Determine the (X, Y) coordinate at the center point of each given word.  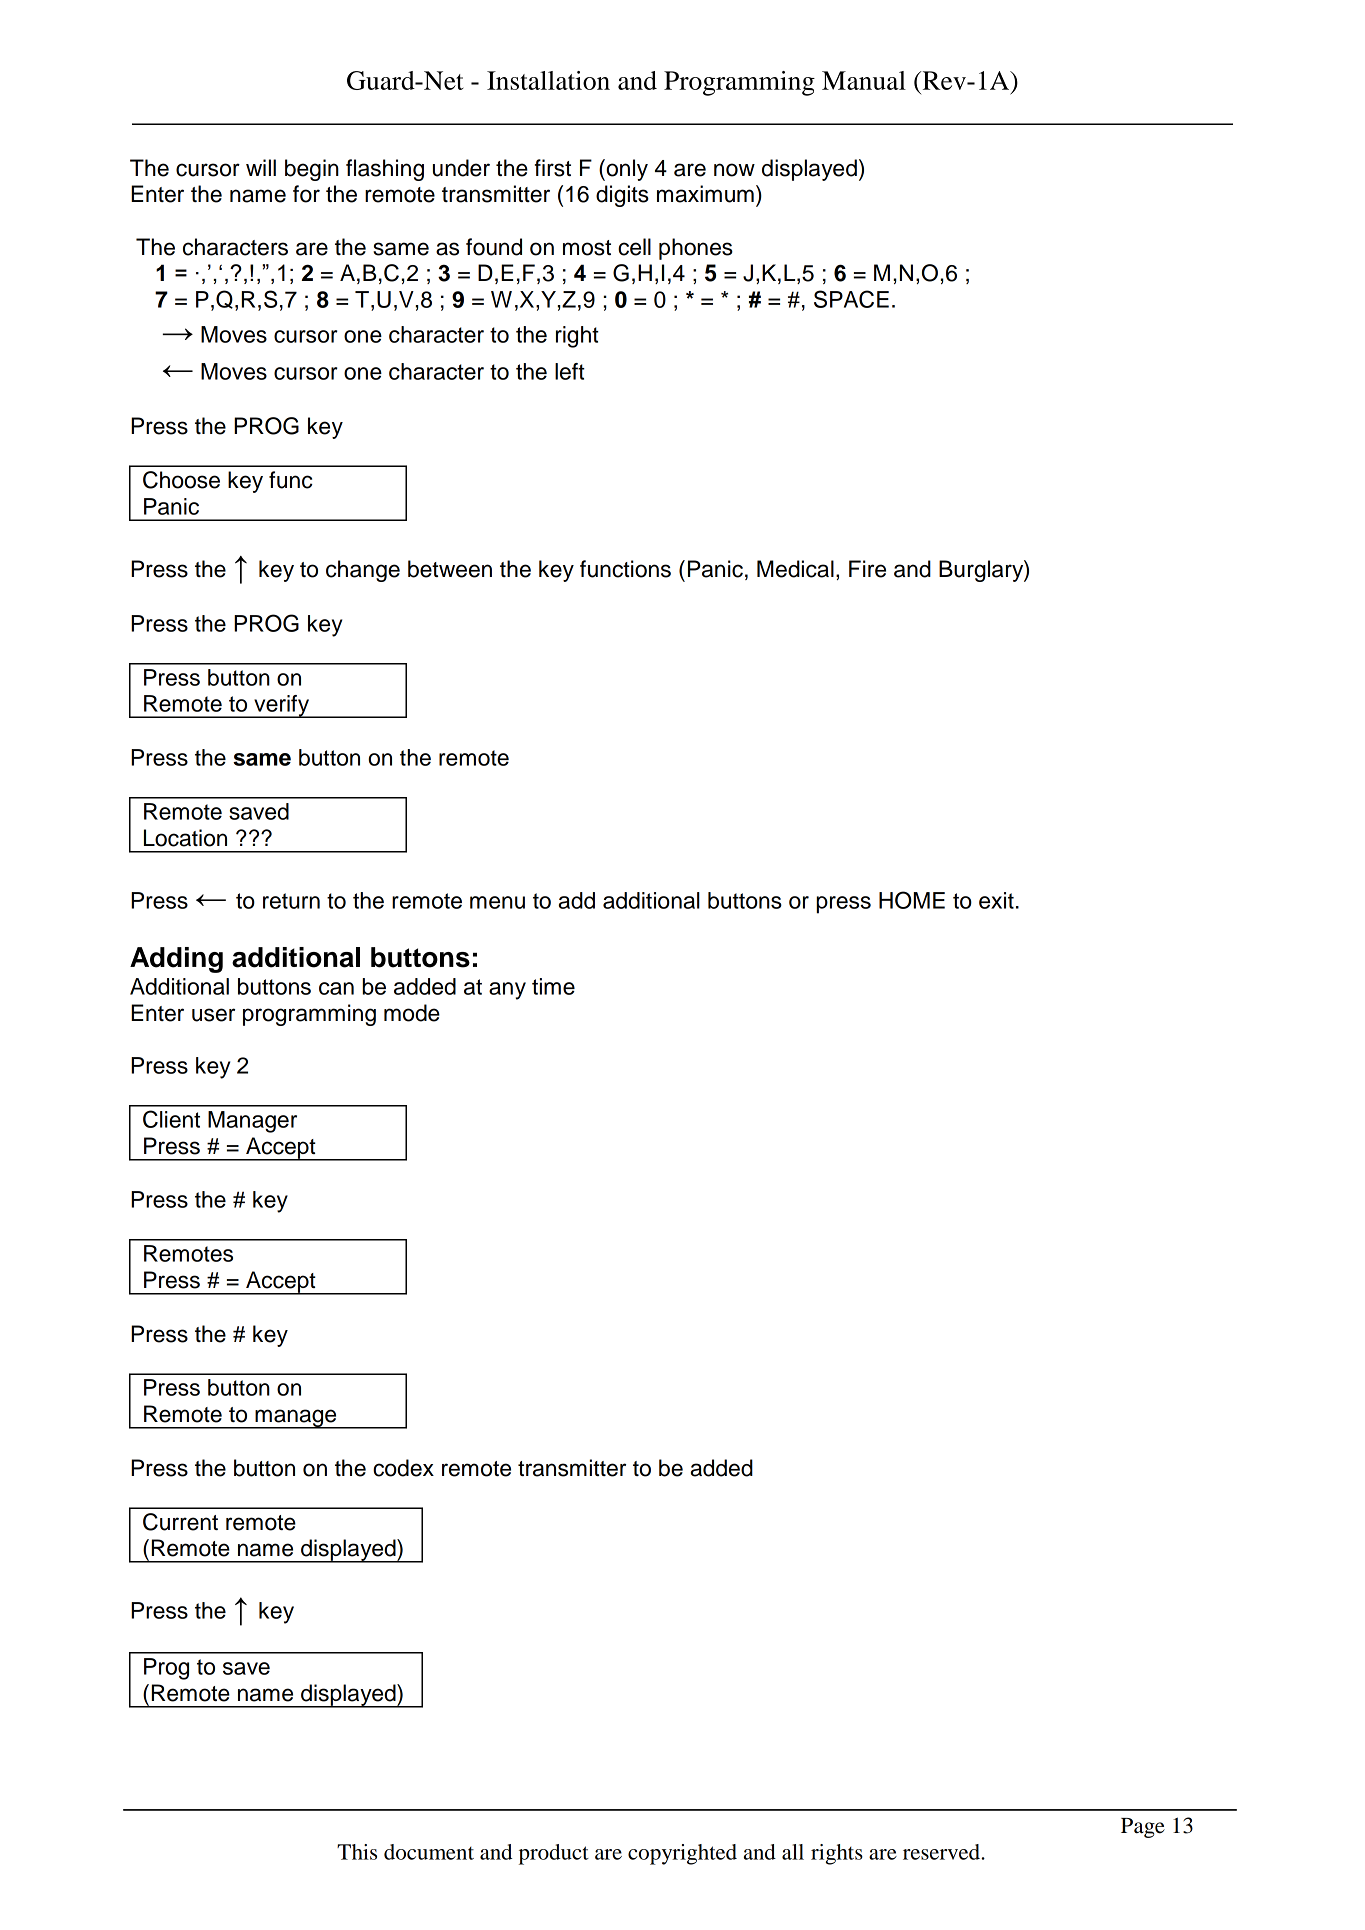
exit (996, 900)
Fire (867, 569)
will (261, 167)
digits (622, 196)
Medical (795, 569)
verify (282, 706)
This (357, 1852)
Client (171, 1119)
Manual (864, 80)
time (553, 986)
